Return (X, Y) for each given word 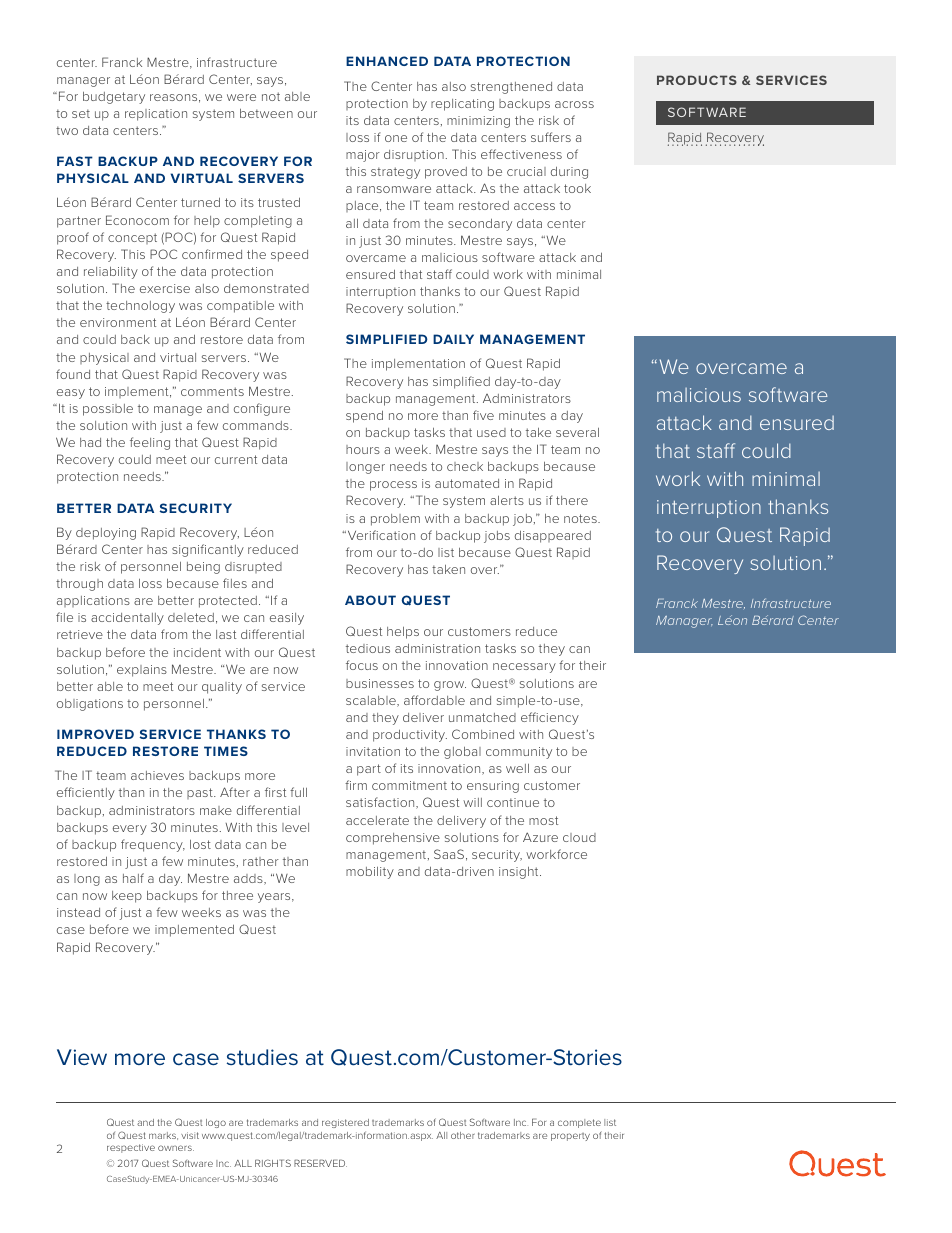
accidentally (127, 619)
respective (131, 1148)
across (574, 104)
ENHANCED (387, 61)
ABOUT (370, 600)
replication (156, 115)
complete (579, 1123)
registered (345, 1123)
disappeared (553, 537)
